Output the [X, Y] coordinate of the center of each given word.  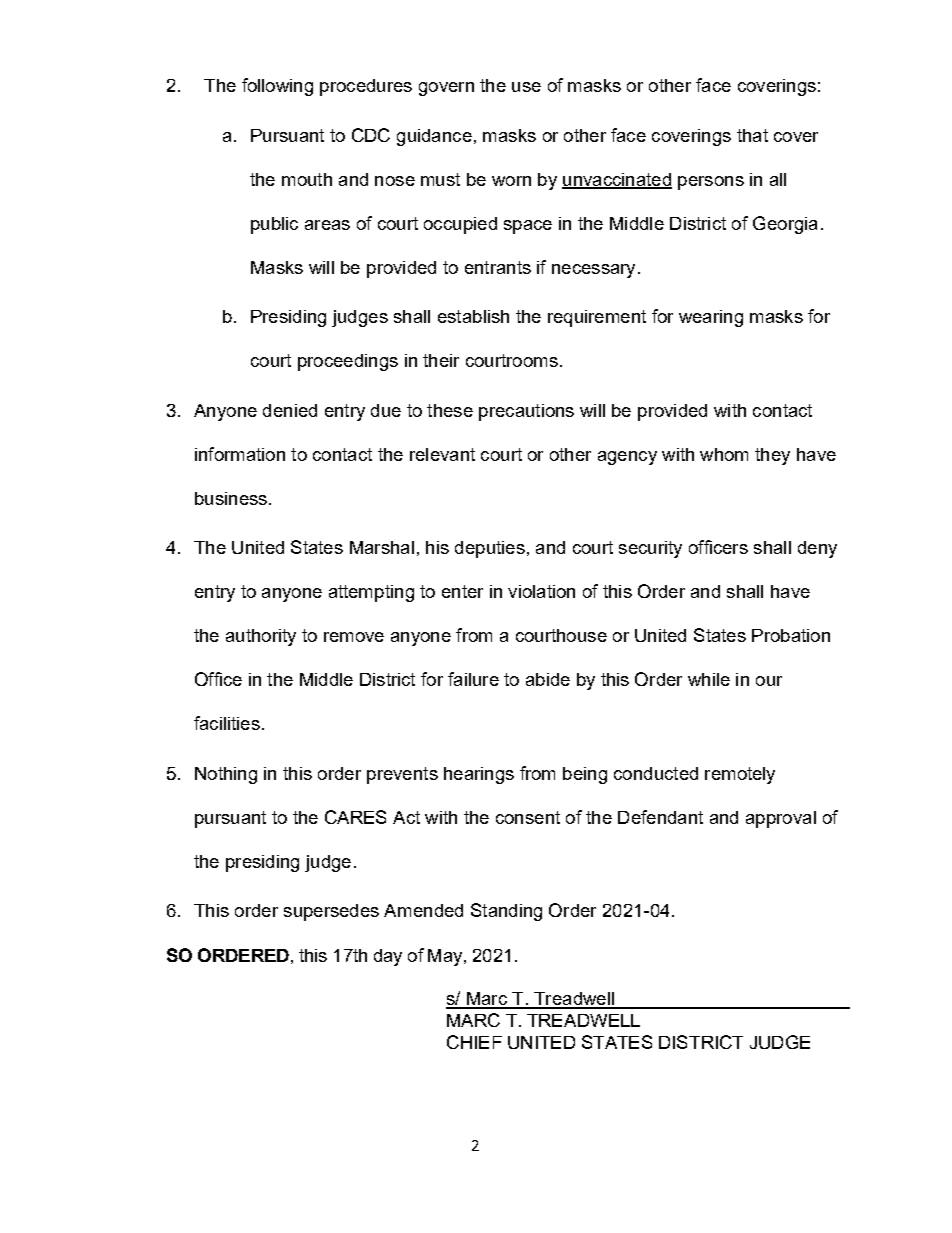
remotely [740, 775]
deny [817, 549]
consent [528, 817]
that [752, 135]
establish [473, 316]
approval [781, 819]
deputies [490, 549]
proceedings [348, 362]
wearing [711, 318]
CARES [355, 817]
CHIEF [474, 1042]
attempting [371, 593]
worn [511, 181]
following [277, 87]
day [388, 957]
